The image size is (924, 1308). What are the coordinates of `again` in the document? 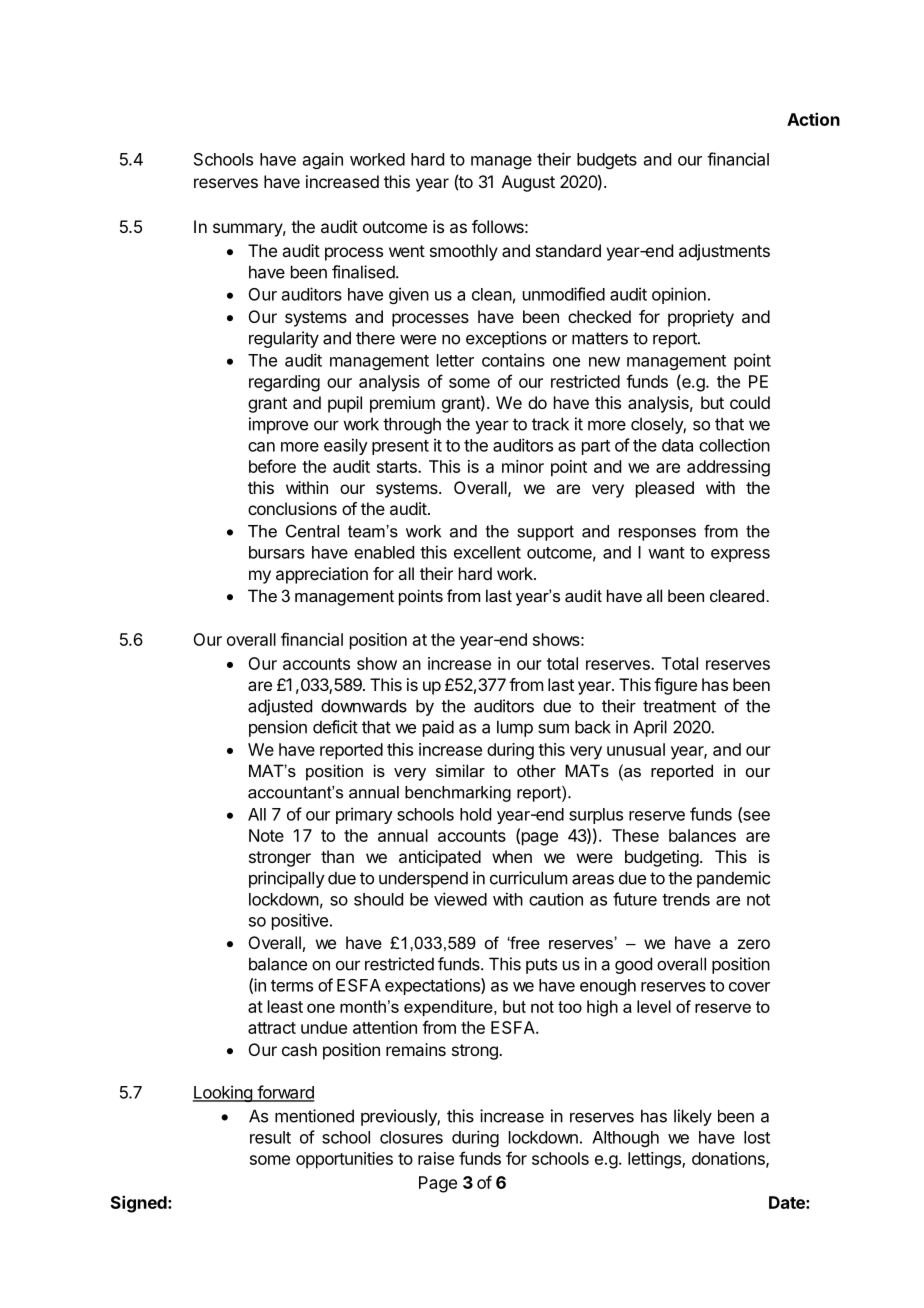 It's located at (323, 160).
